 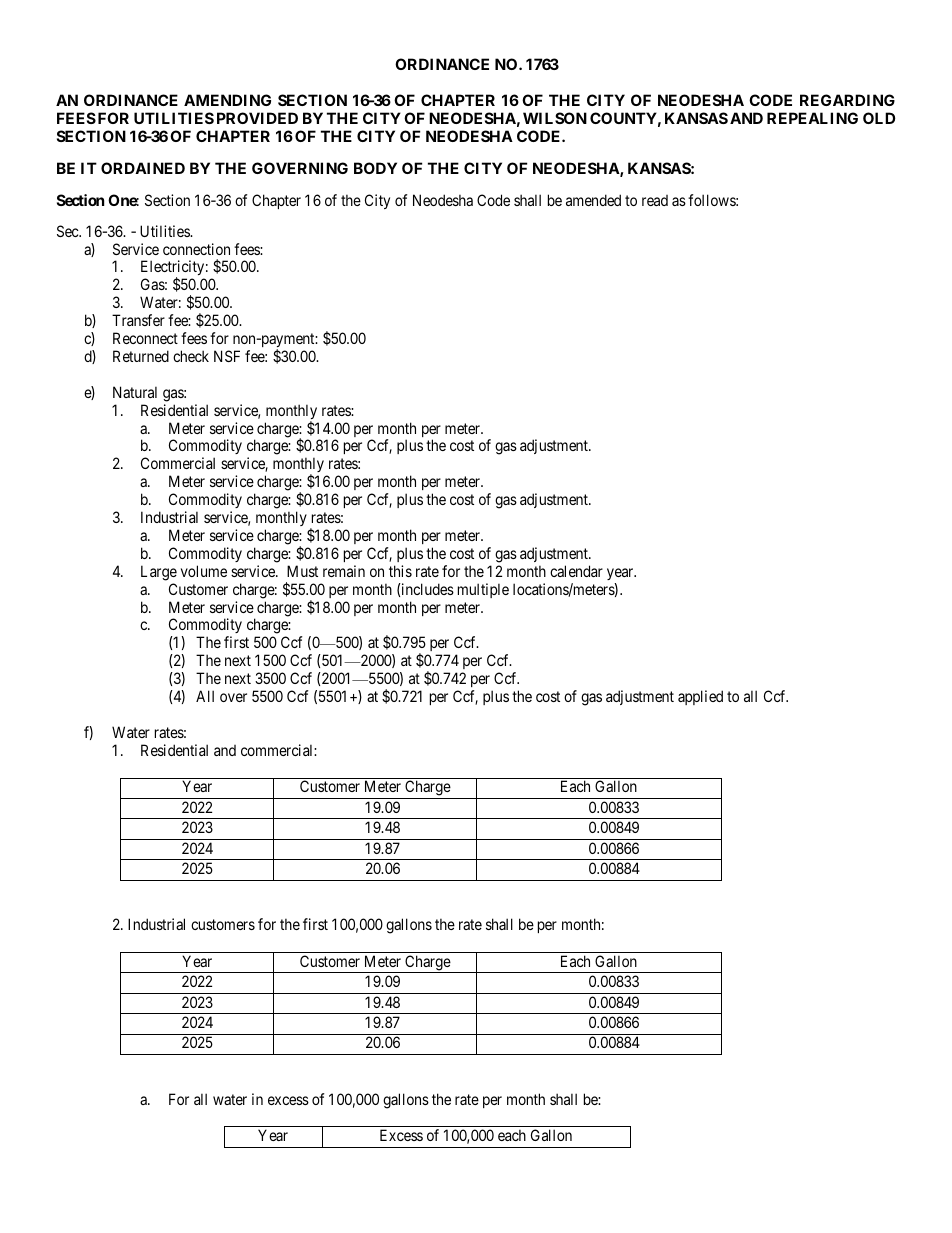 What do you see at coordinates (593, 200) in the screenshot?
I see `amended` at bounding box center [593, 200].
